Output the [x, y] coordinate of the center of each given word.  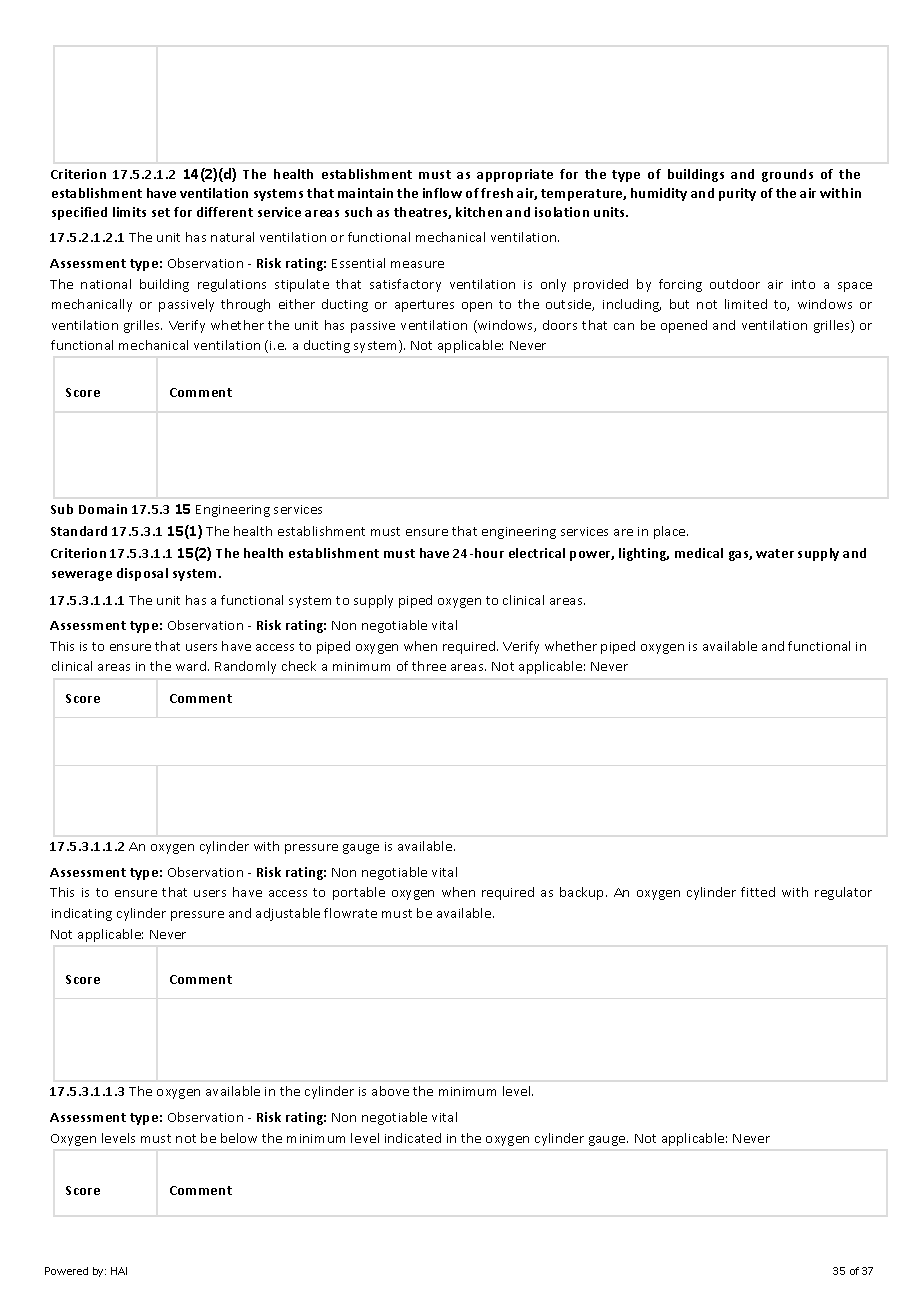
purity [737, 194]
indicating [82, 914]
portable [359, 893]
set [161, 212]
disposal [142, 574]
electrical [537, 553]
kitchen [479, 212]
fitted [758, 892]
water [775, 553]
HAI [119, 1271]
